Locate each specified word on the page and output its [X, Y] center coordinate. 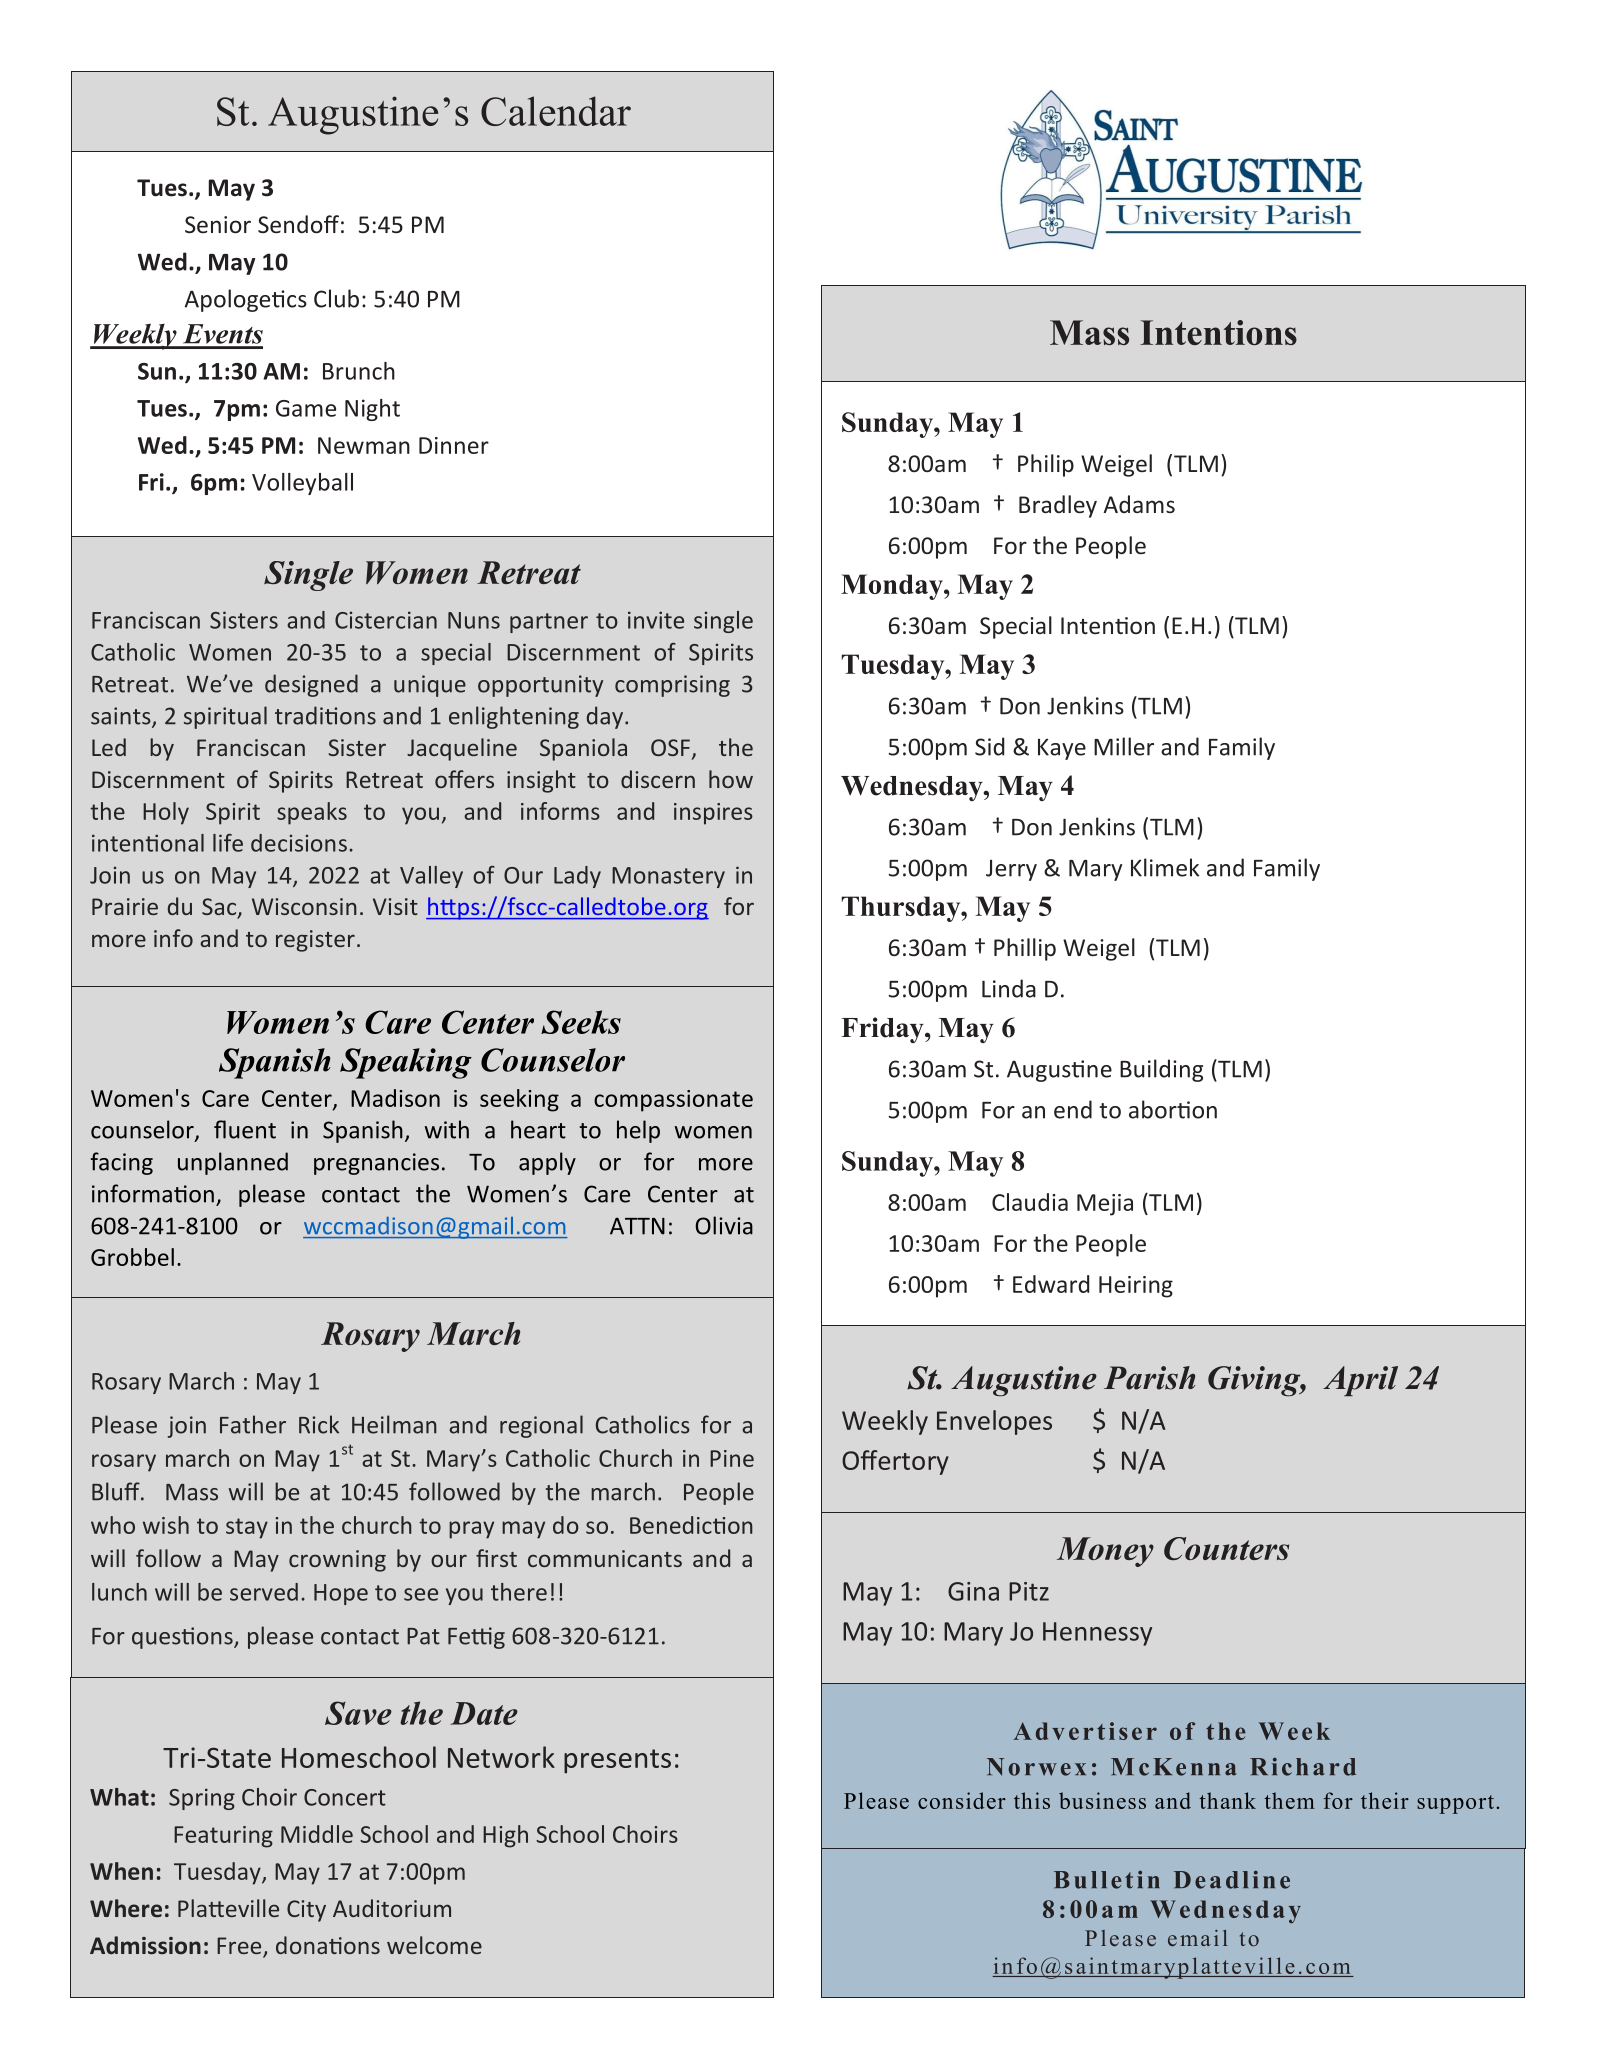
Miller [1124, 746]
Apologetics [246, 300]
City [306, 1911]
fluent [245, 1129]
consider [962, 1800]
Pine [732, 1458]
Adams [1139, 504]
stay [247, 1528]
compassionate [673, 1101]
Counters [1226, 1548]
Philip [1046, 465]
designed [311, 685]
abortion [1173, 1109]
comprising [672, 686]
